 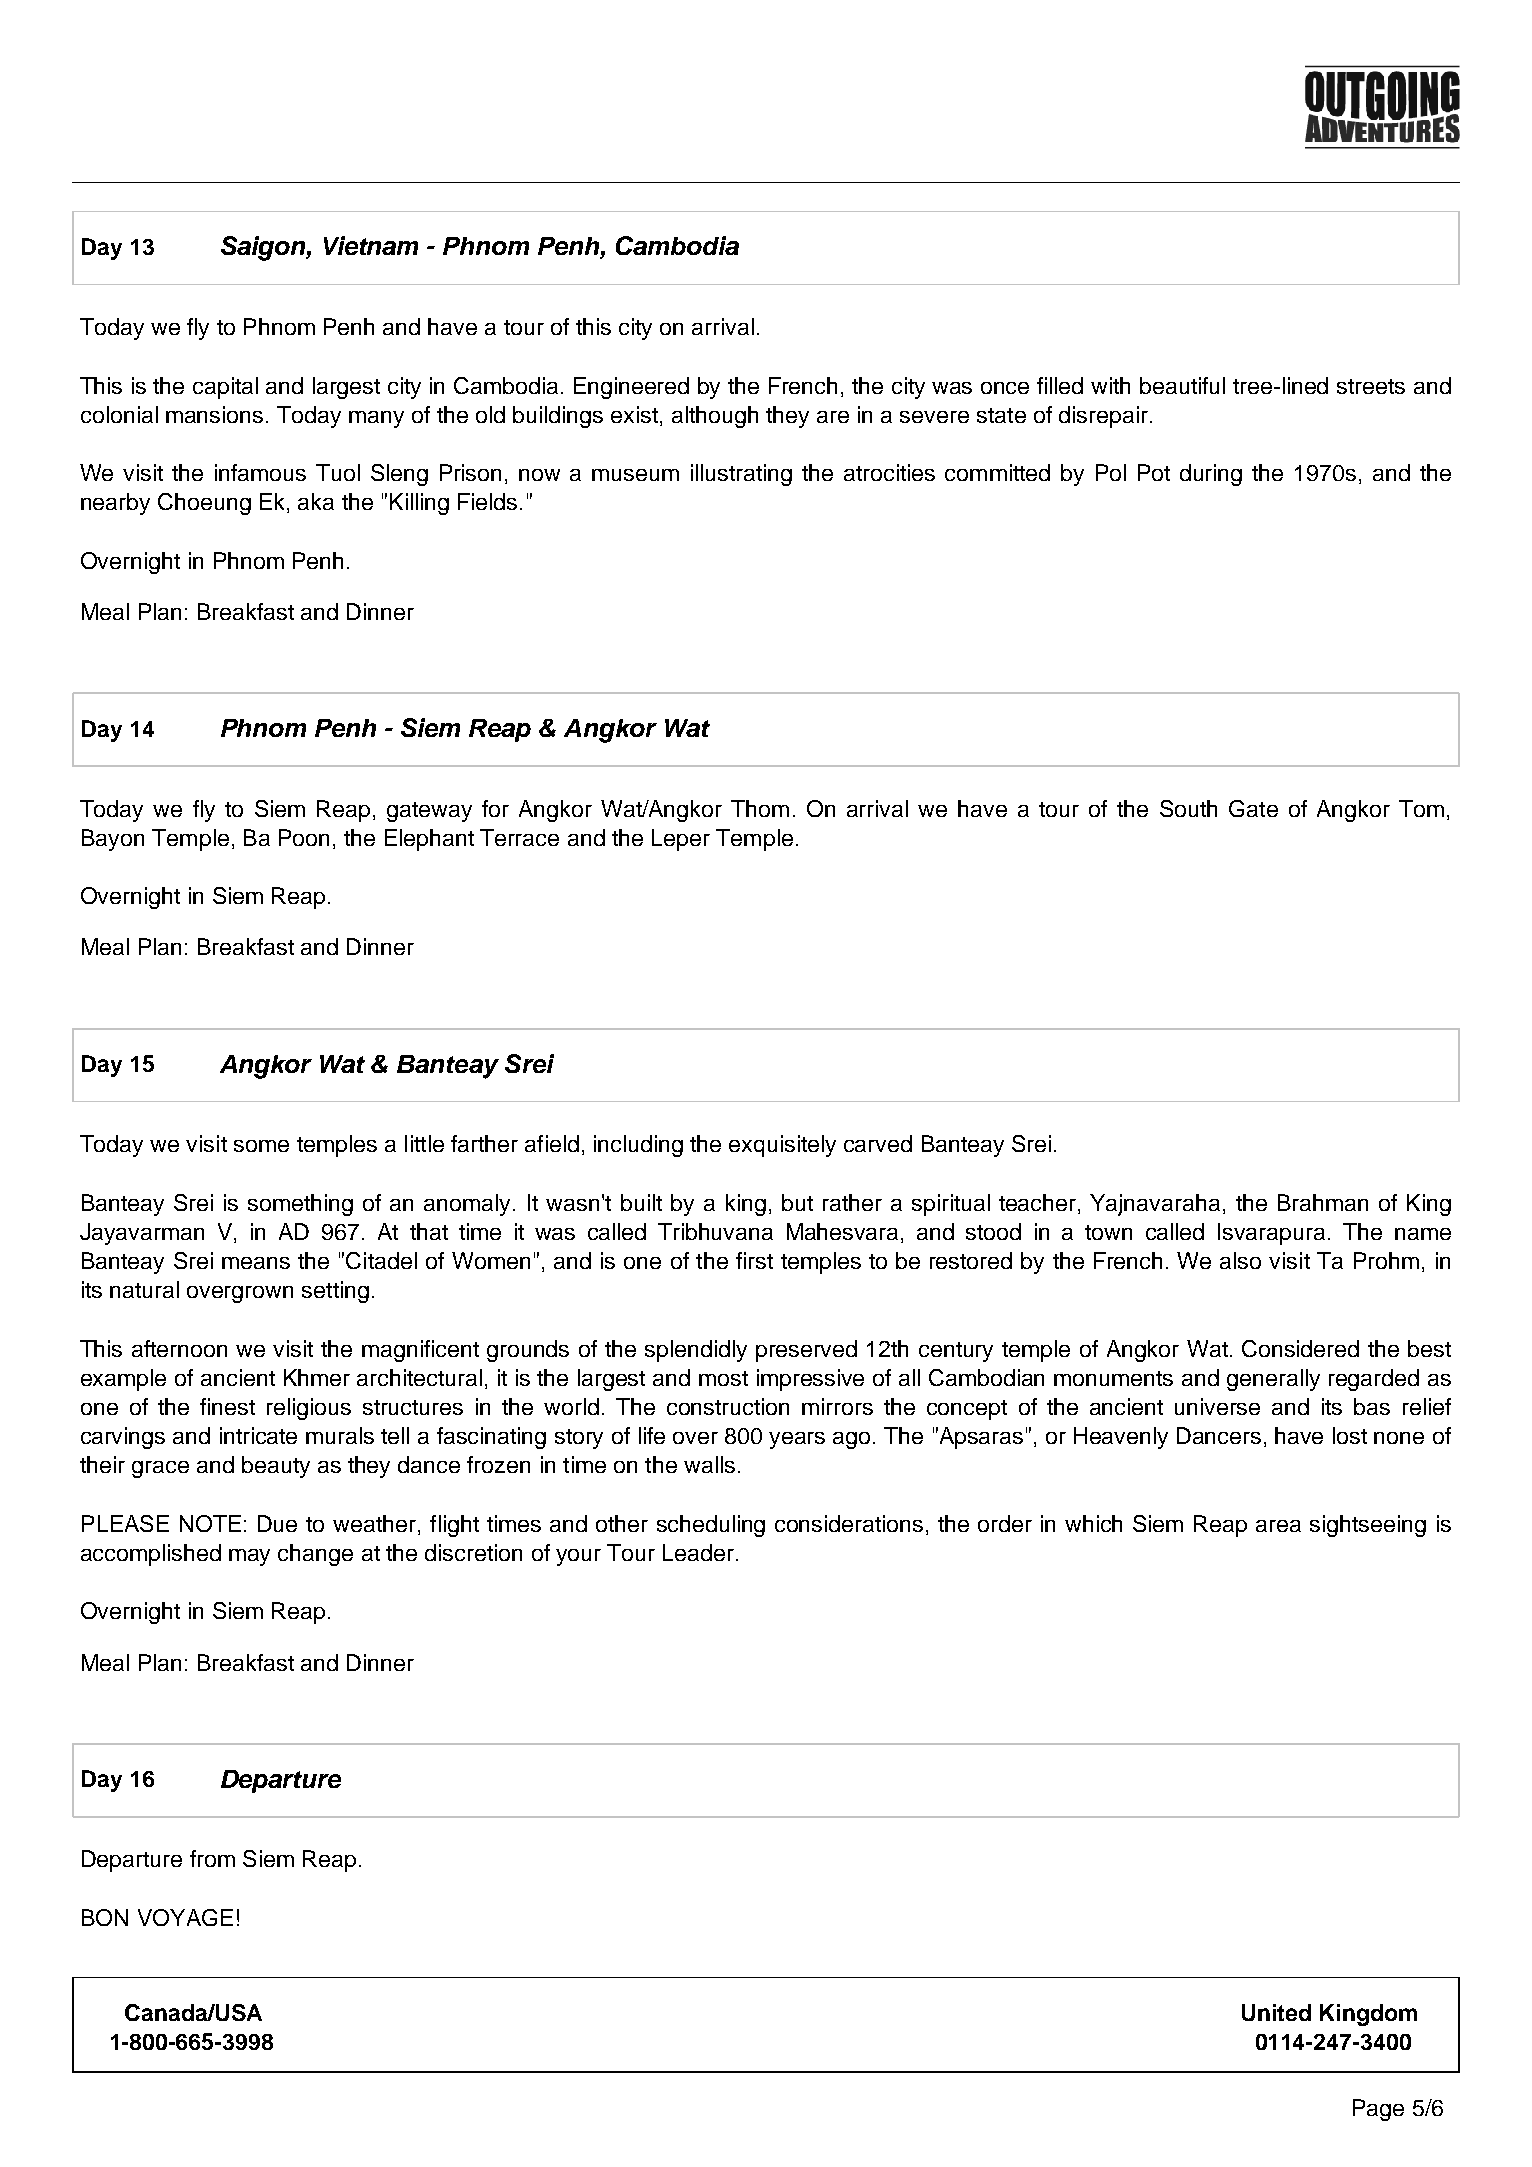 What do you see at coordinates (797, 1202) in the document?
I see `but` at bounding box center [797, 1202].
